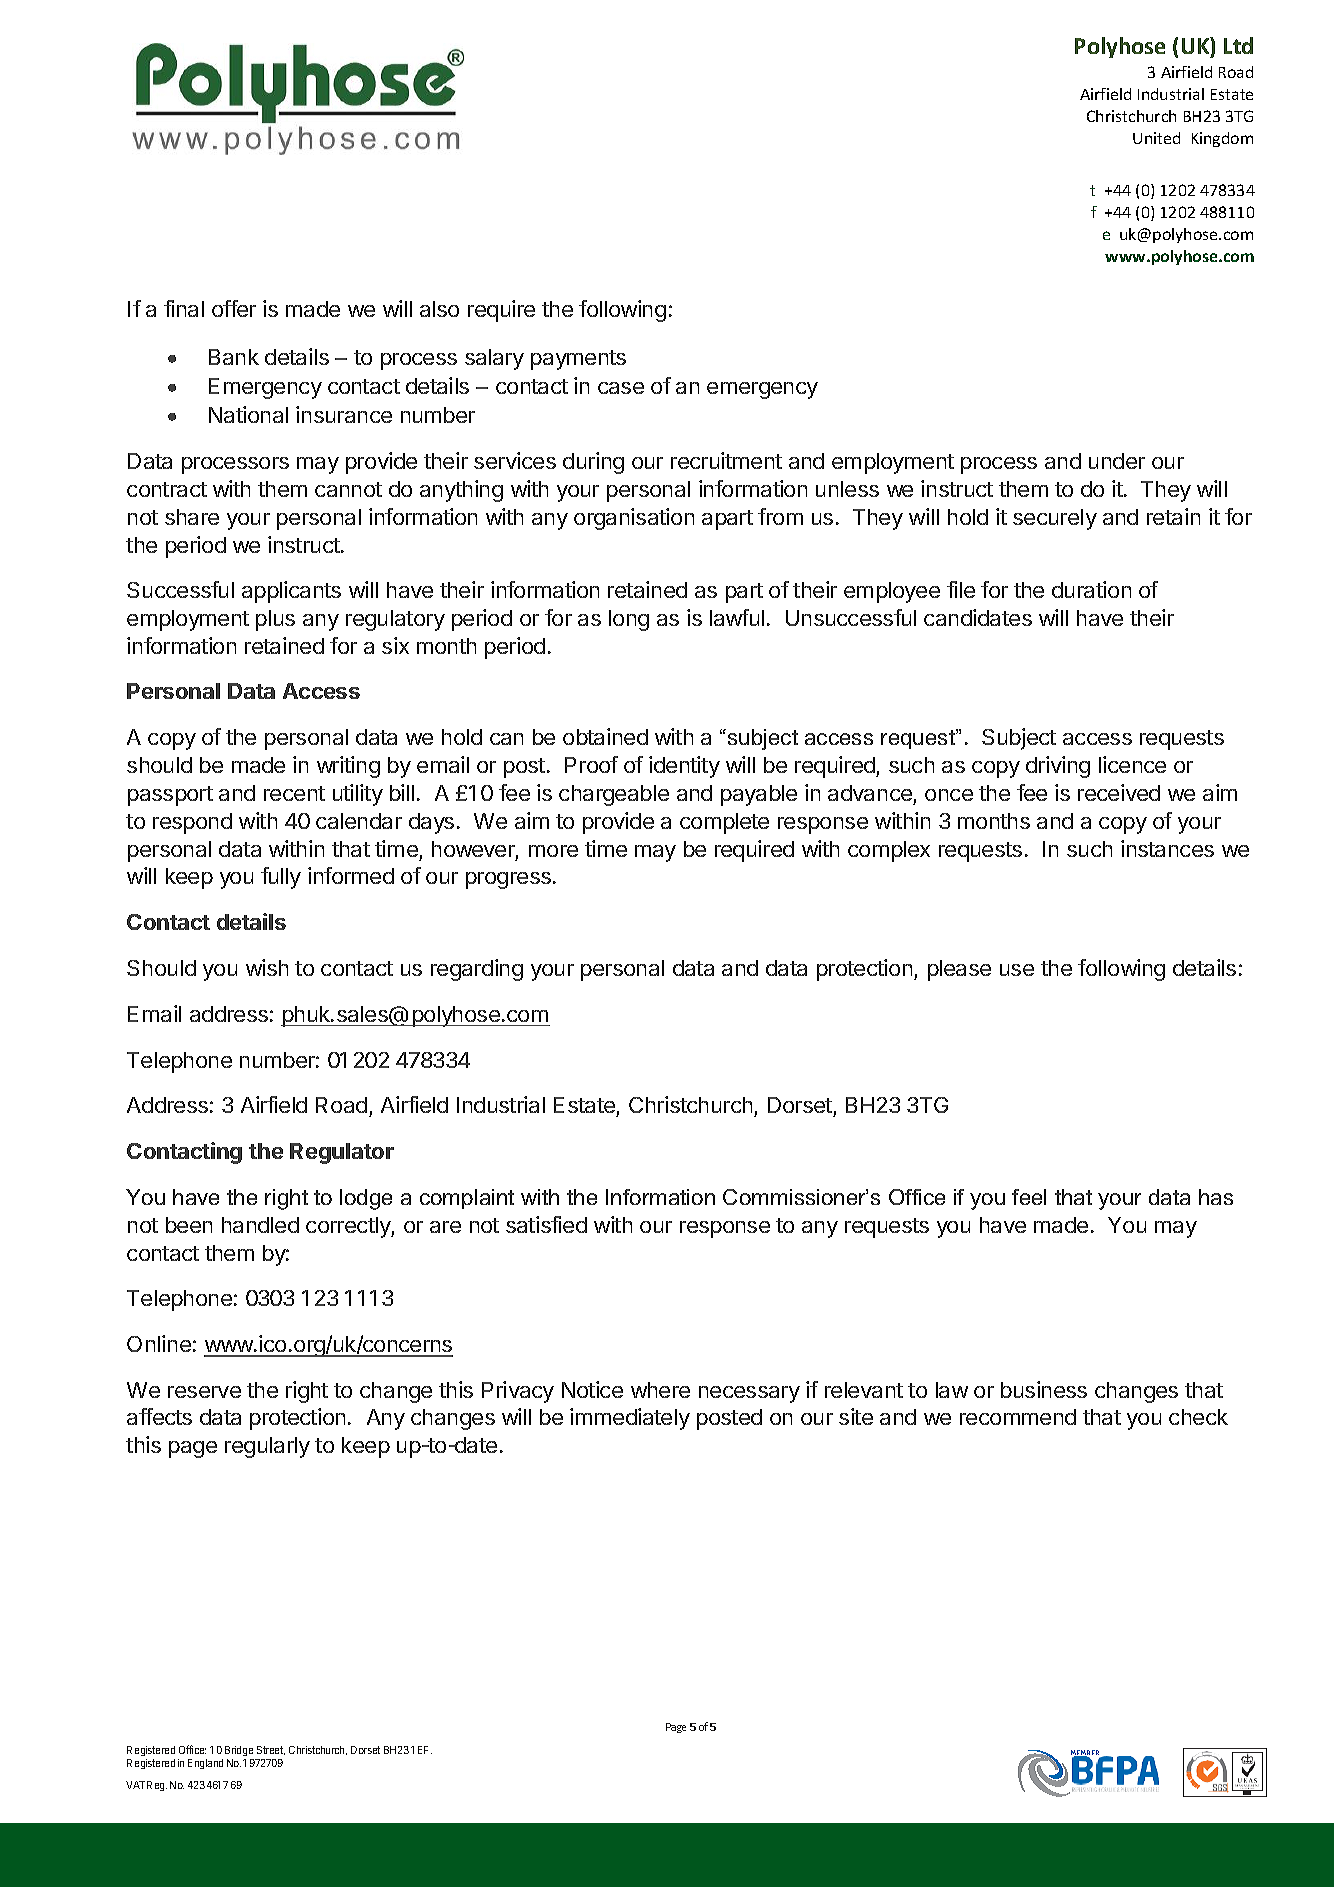  I want to click on business, so click(1044, 1389).
